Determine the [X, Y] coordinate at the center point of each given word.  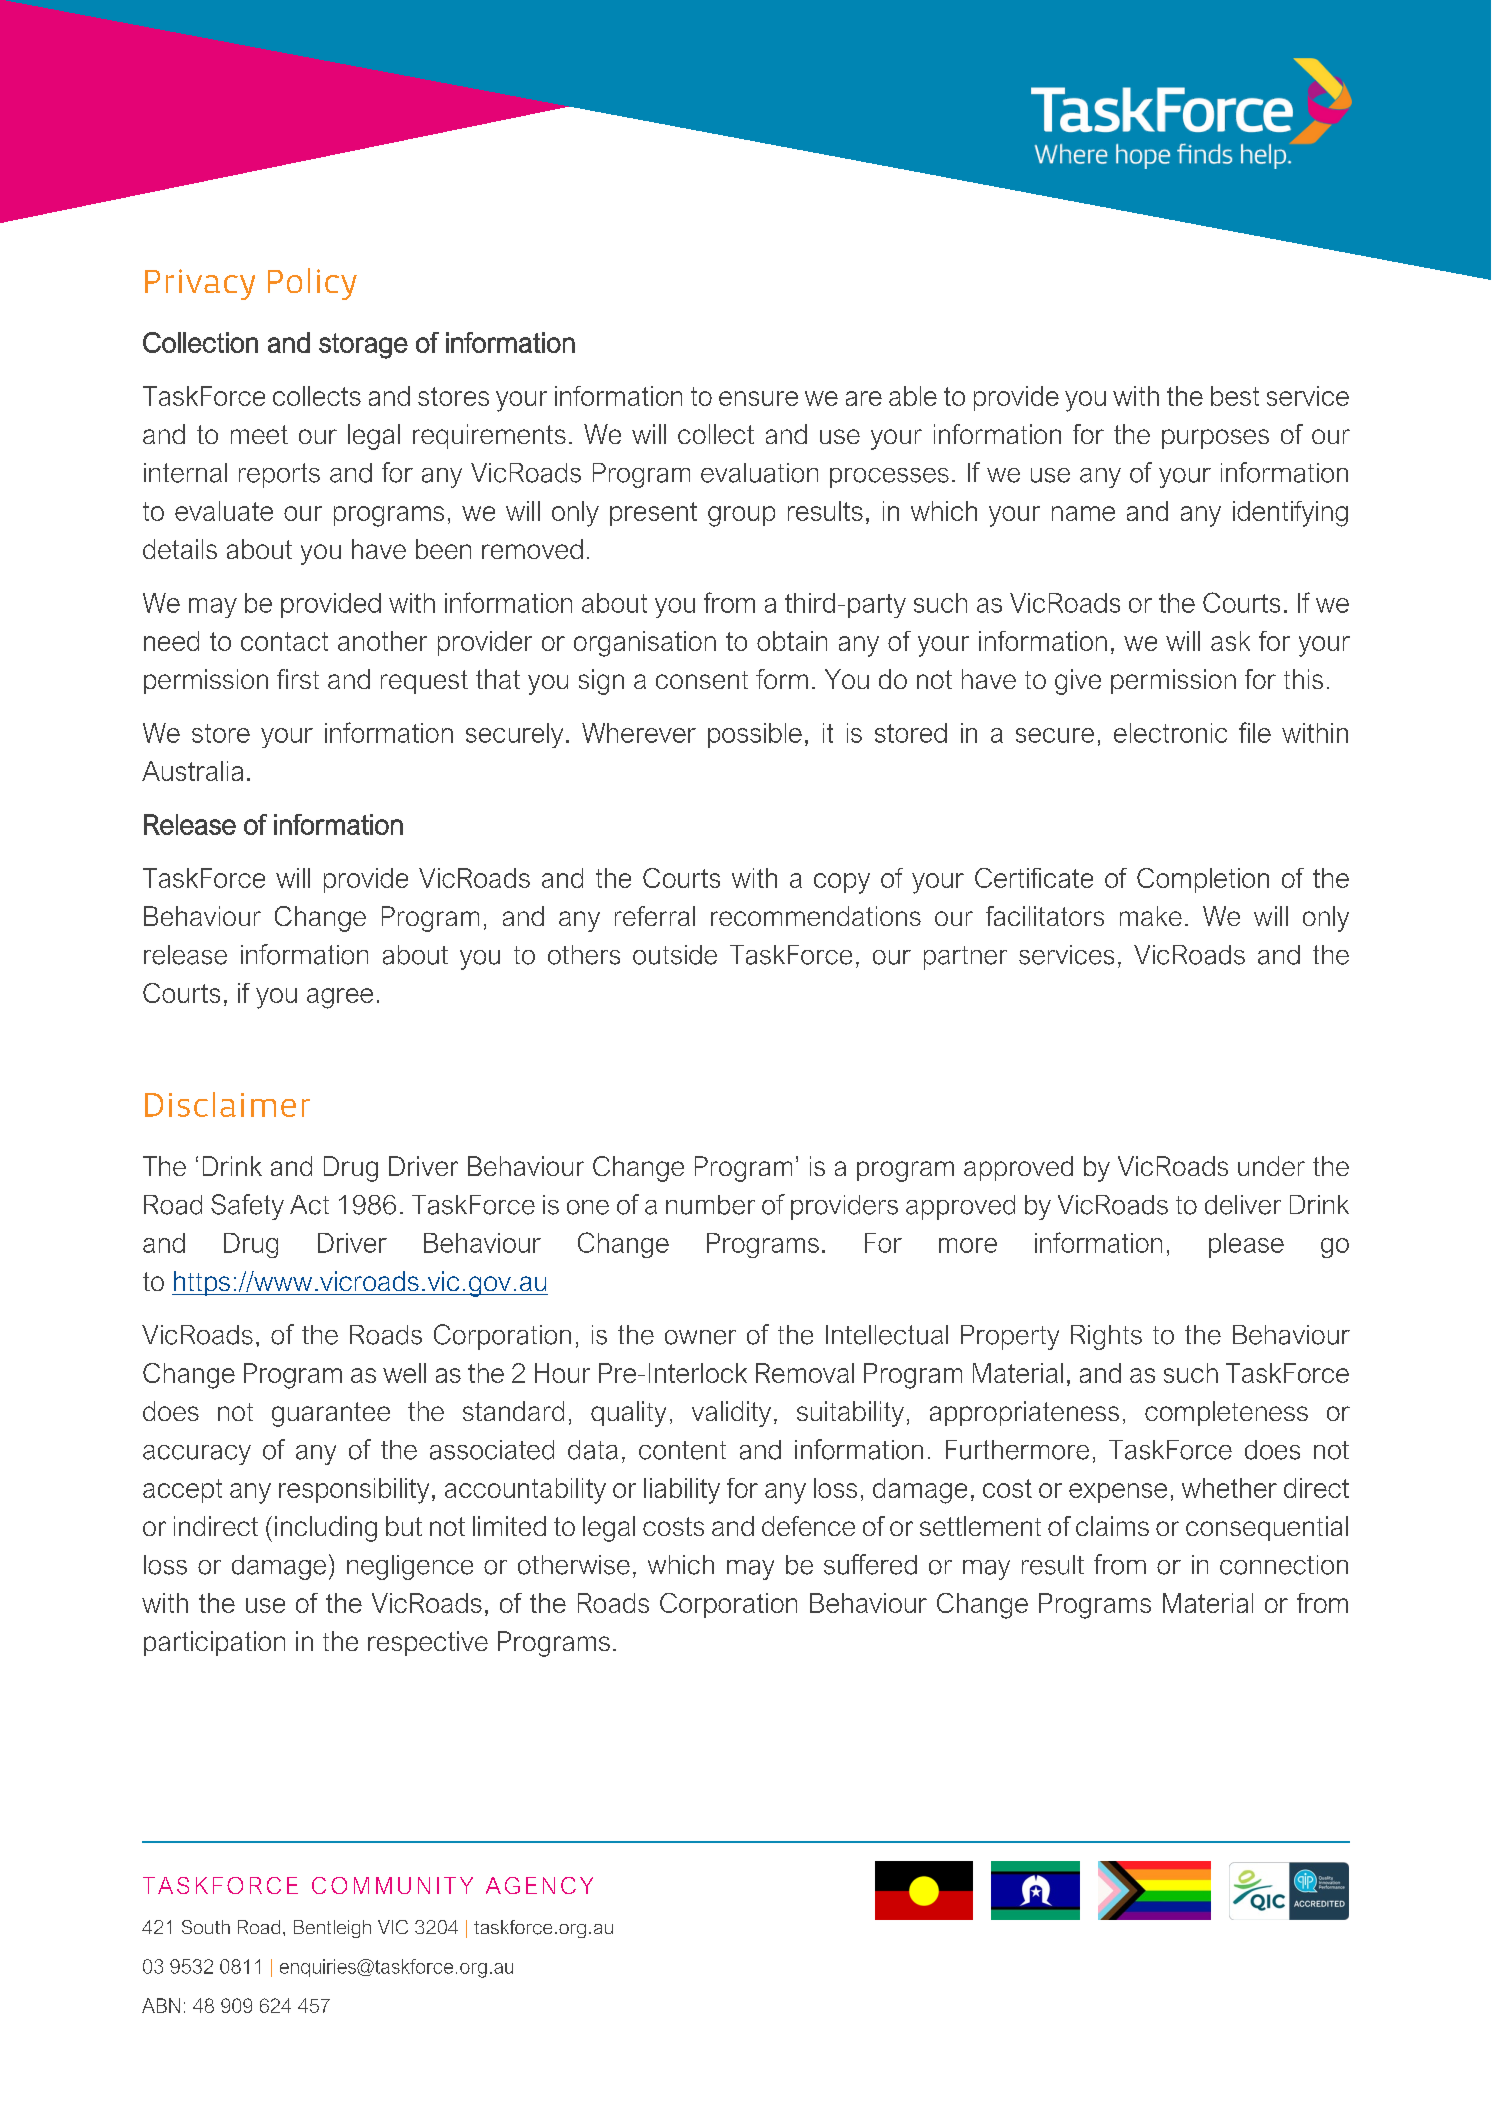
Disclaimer [227, 1104]
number [710, 1205]
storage [363, 346]
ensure [758, 398]
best [1235, 396]
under [1271, 1166]
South [206, 1927]
